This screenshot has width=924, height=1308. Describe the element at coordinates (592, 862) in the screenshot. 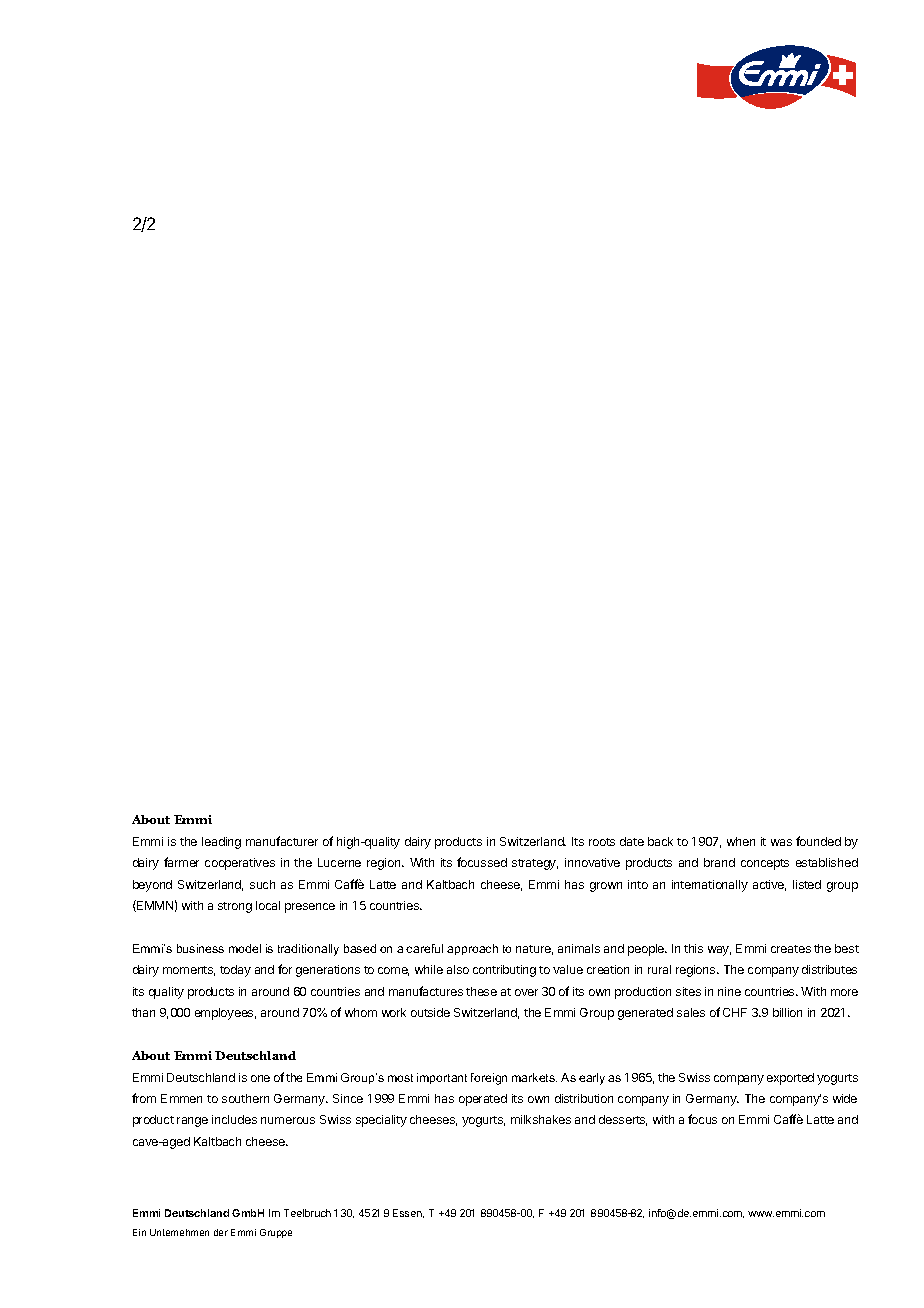

I see `innovative` at that location.
